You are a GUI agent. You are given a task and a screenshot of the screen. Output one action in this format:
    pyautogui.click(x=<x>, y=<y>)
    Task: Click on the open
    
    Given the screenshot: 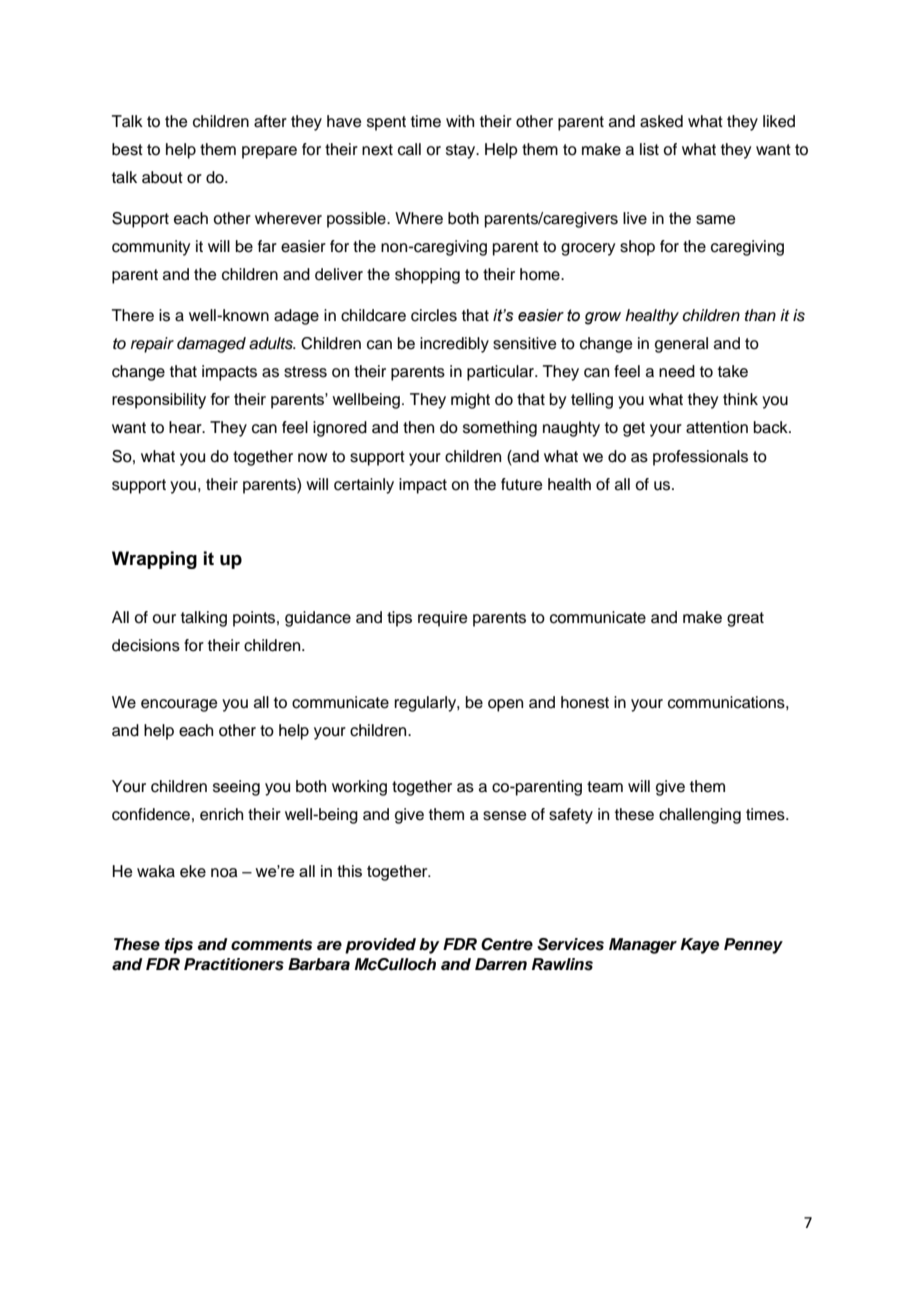 What is the action you would take?
    pyautogui.click(x=505, y=705)
